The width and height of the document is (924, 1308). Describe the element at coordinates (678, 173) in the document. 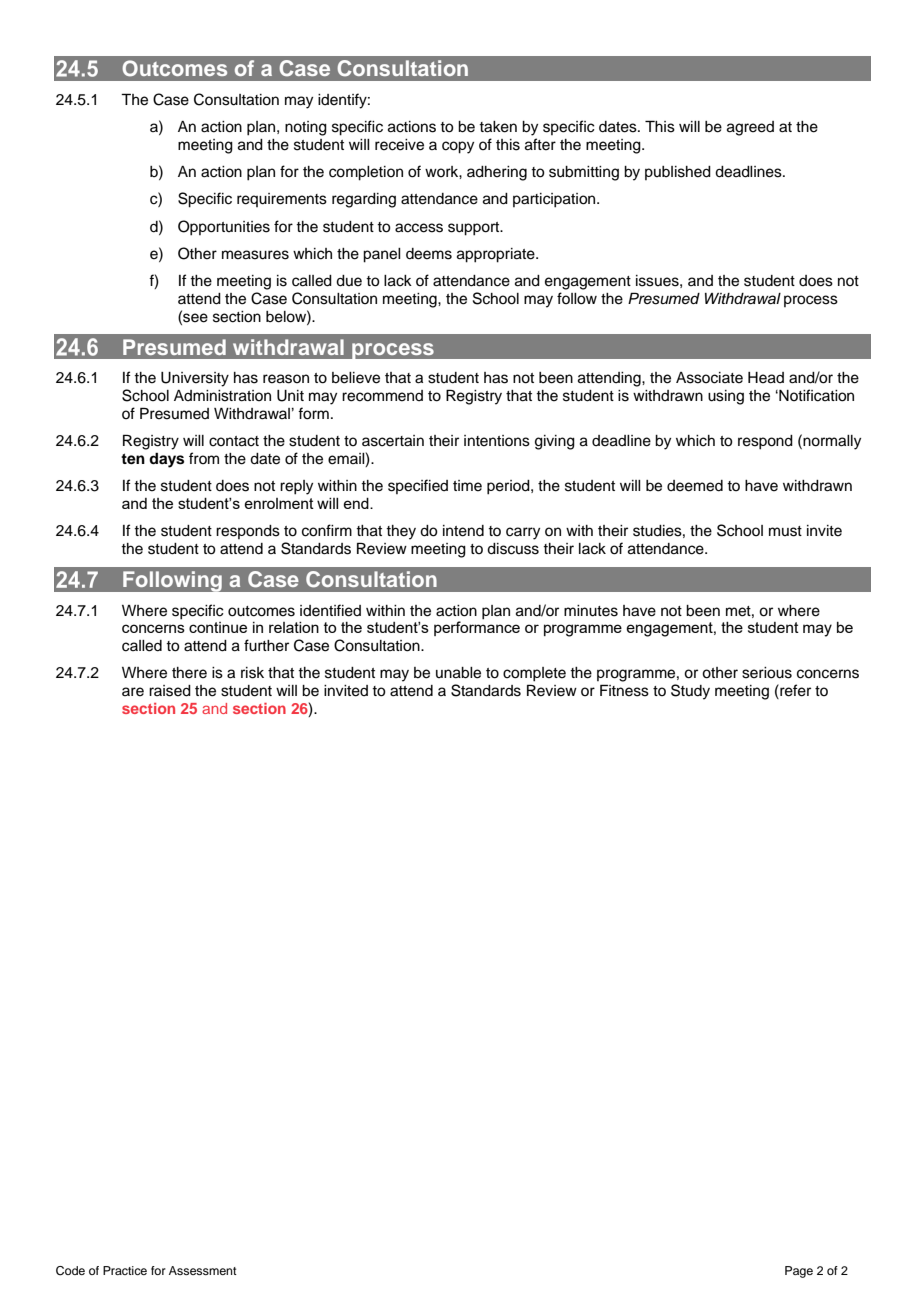

I see `published` at that location.
